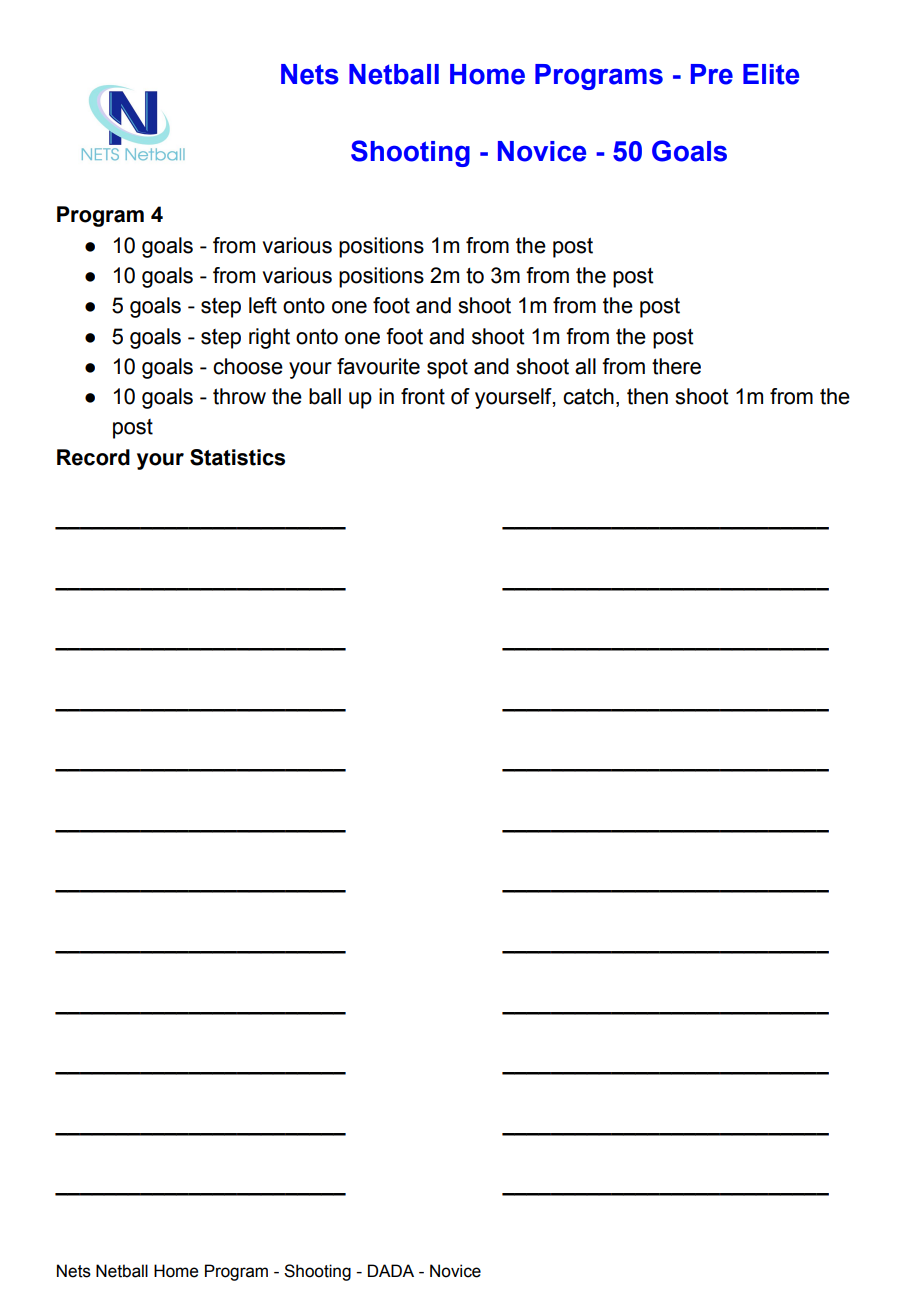 The height and width of the screenshot is (1309, 924). What do you see at coordinates (423, 396) in the screenshot?
I see `front` at bounding box center [423, 396].
